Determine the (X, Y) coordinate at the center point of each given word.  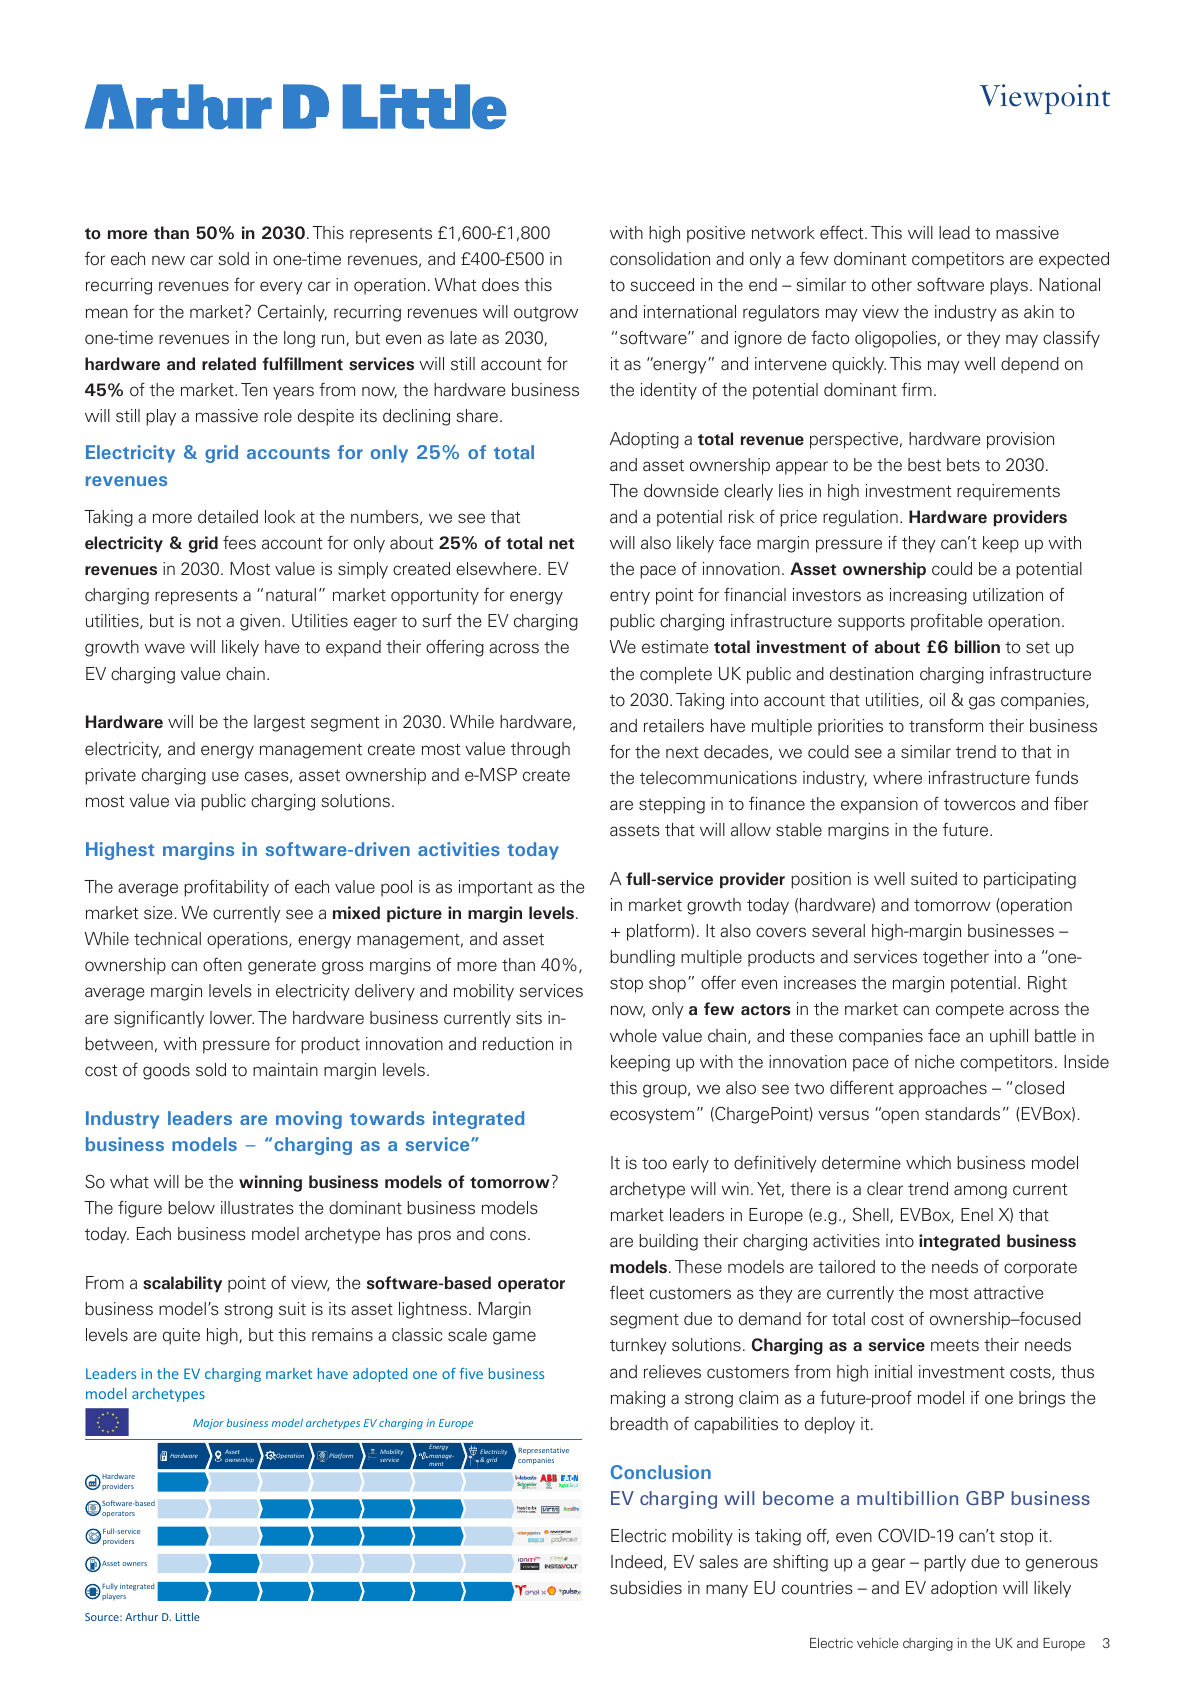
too (654, 1164)
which (928, 1162)
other (892, 285)
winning (270, 1183)
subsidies (646, 1588)
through (540, 750)
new (168, 260)
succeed (662, 285)
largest (279, 723)
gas (982, 703)
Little (188, 1616)
